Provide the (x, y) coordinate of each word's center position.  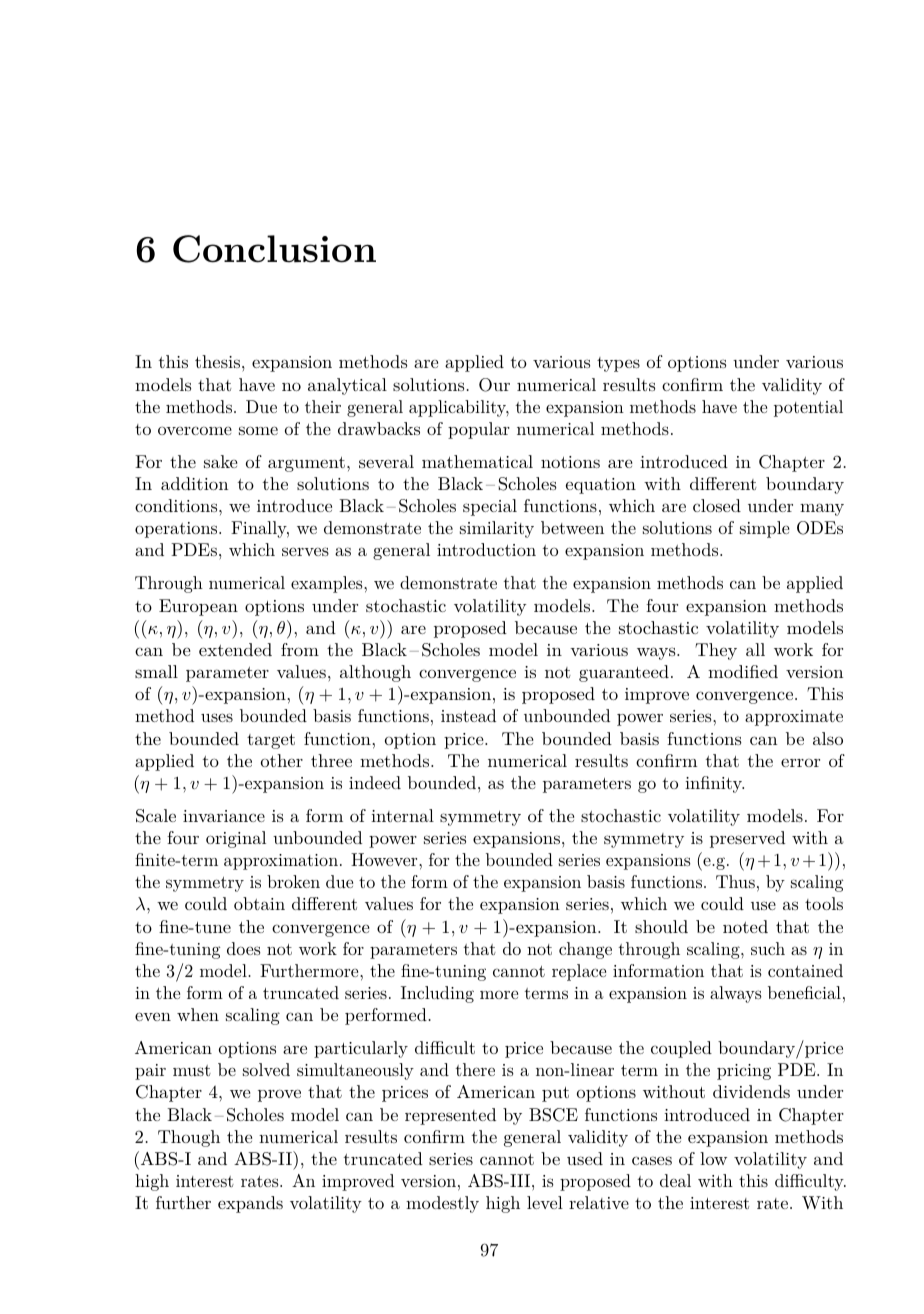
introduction (486, 549)
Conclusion (274, 249)
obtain (259, 903)
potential (808, 408)
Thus (735, 881)
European (198, 607)
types (618, 364)
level (545, 1202)
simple (765, 529)
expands (250, 1204)
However (385, 859)
